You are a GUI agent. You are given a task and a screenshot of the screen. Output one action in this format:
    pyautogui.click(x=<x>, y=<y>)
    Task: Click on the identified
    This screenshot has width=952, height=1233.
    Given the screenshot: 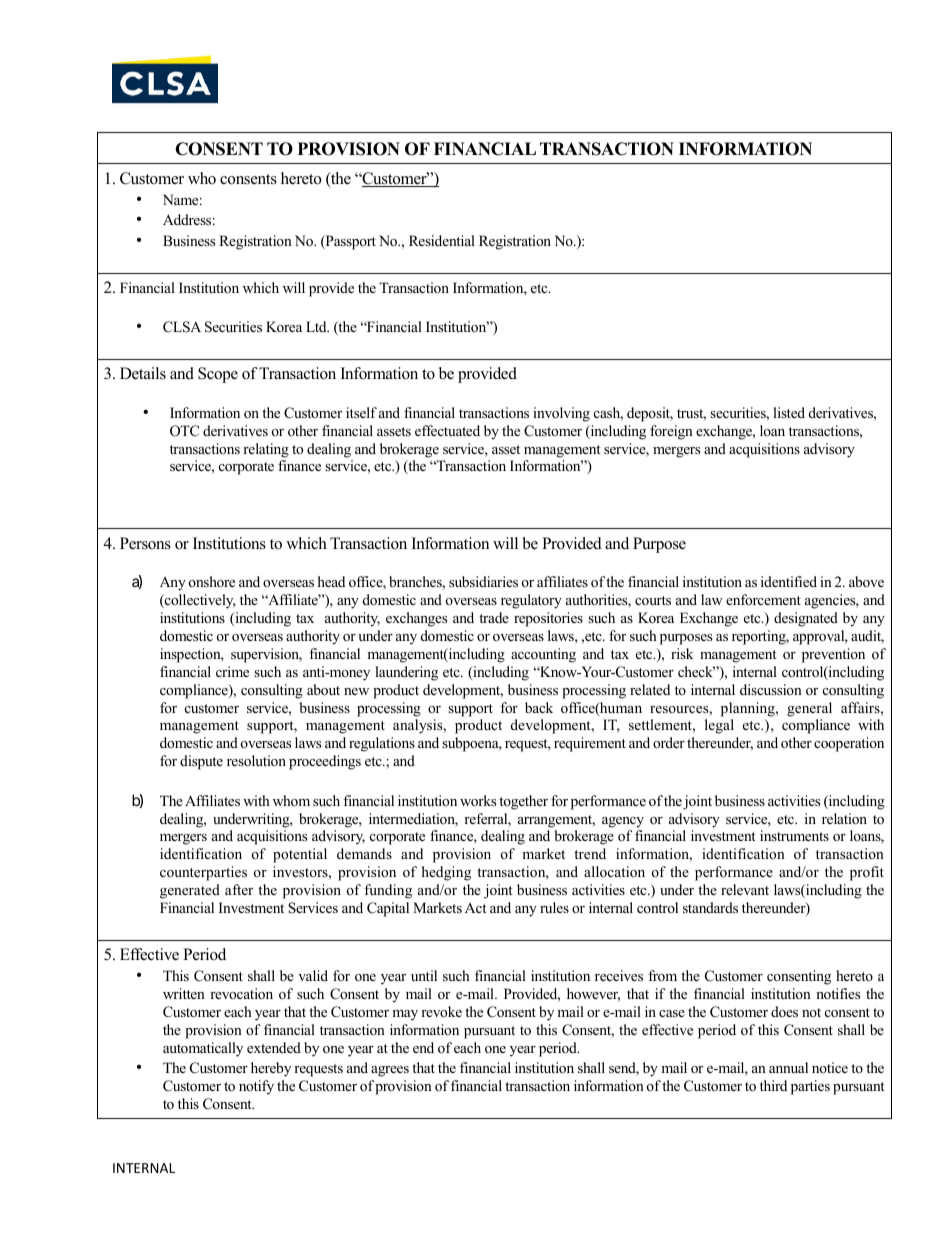 What is the action you would take?
    pyautogui.click(x=789, y=581)
